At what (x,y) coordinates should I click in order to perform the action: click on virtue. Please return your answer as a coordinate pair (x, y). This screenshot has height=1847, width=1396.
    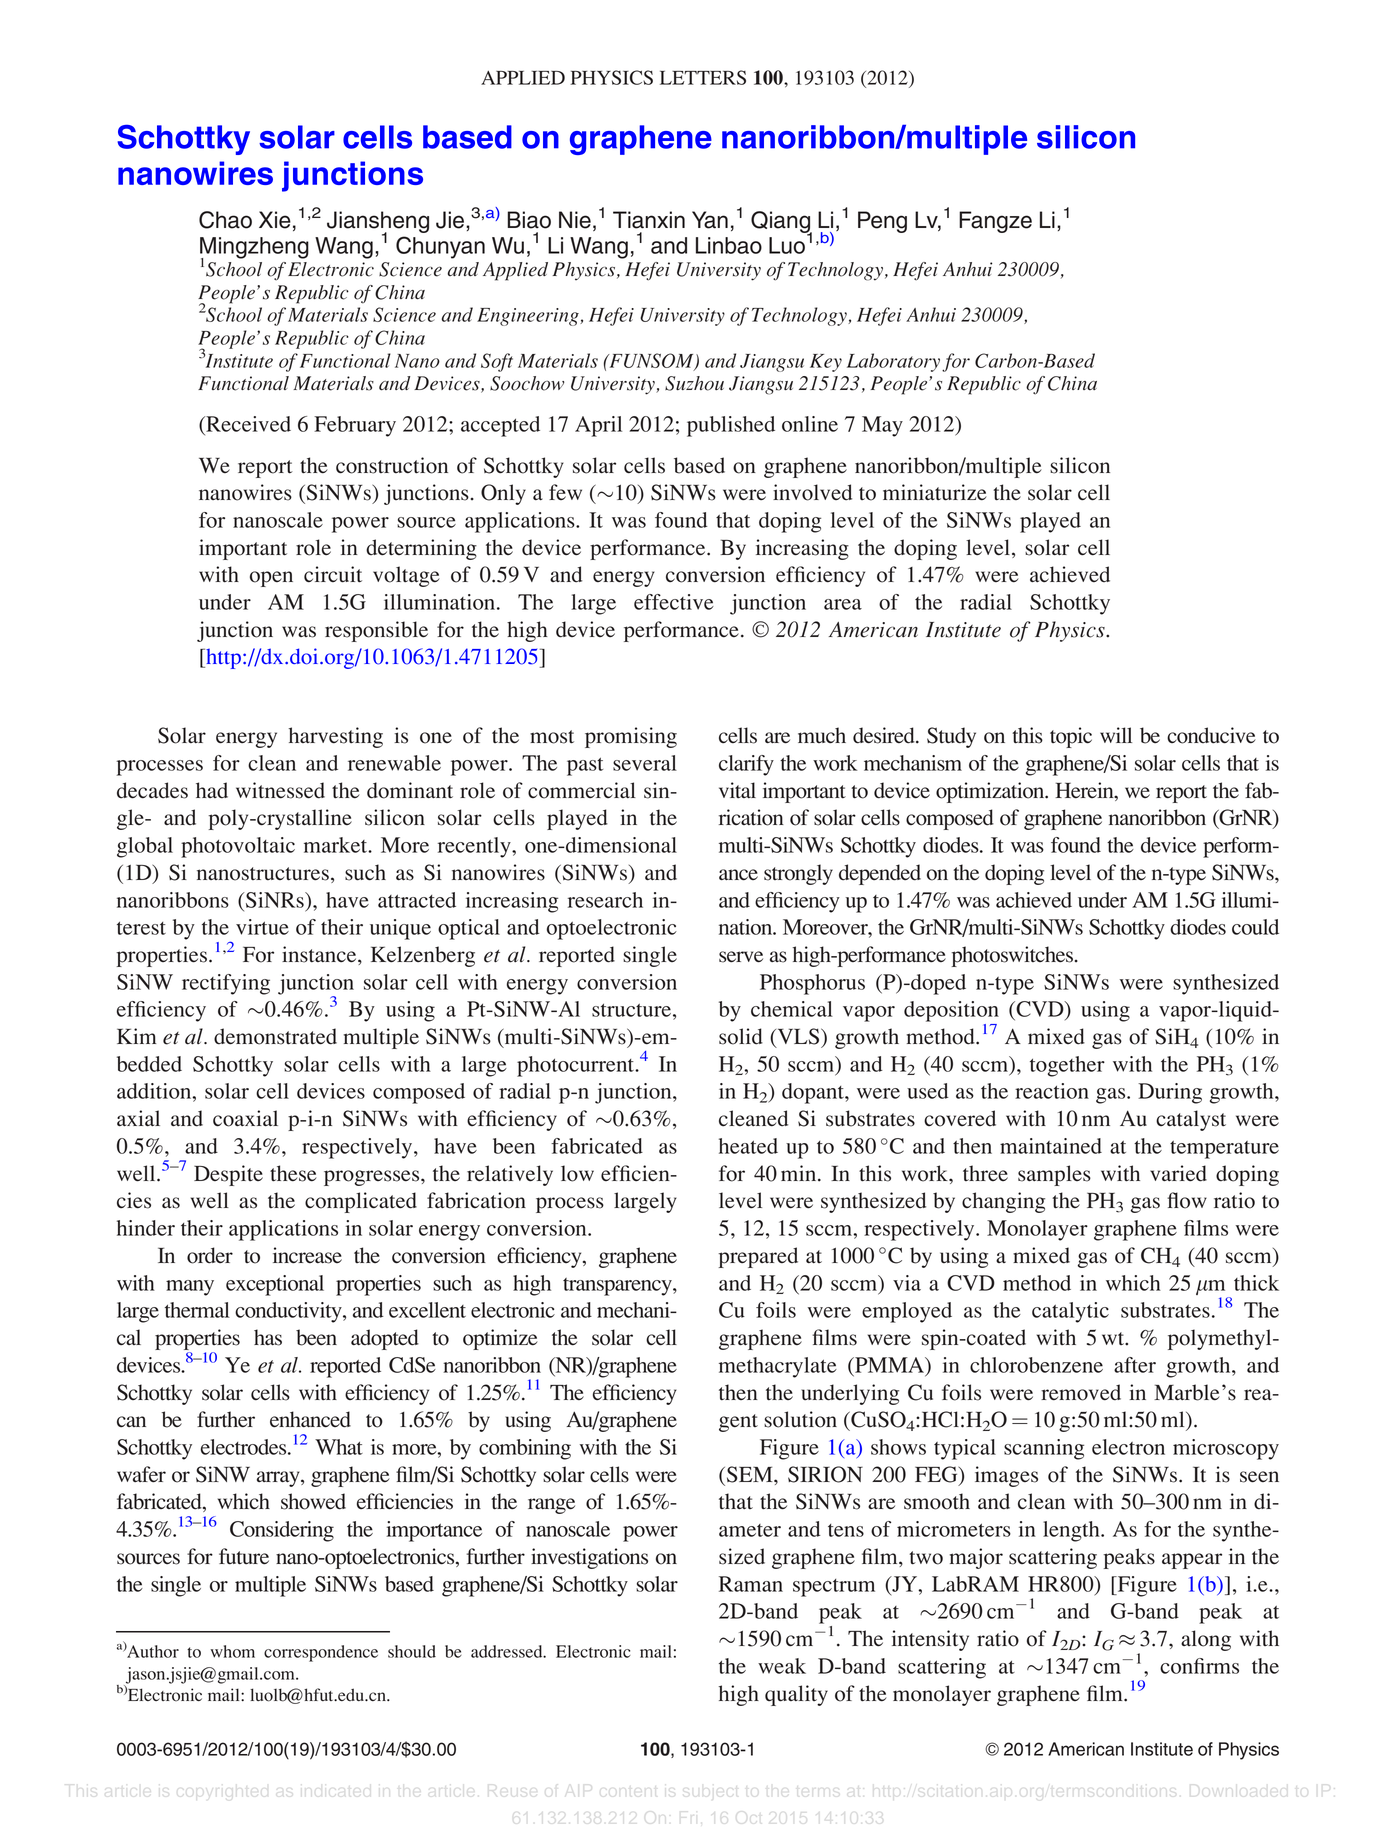
    Looking at the image, I should click on (262, 927).
